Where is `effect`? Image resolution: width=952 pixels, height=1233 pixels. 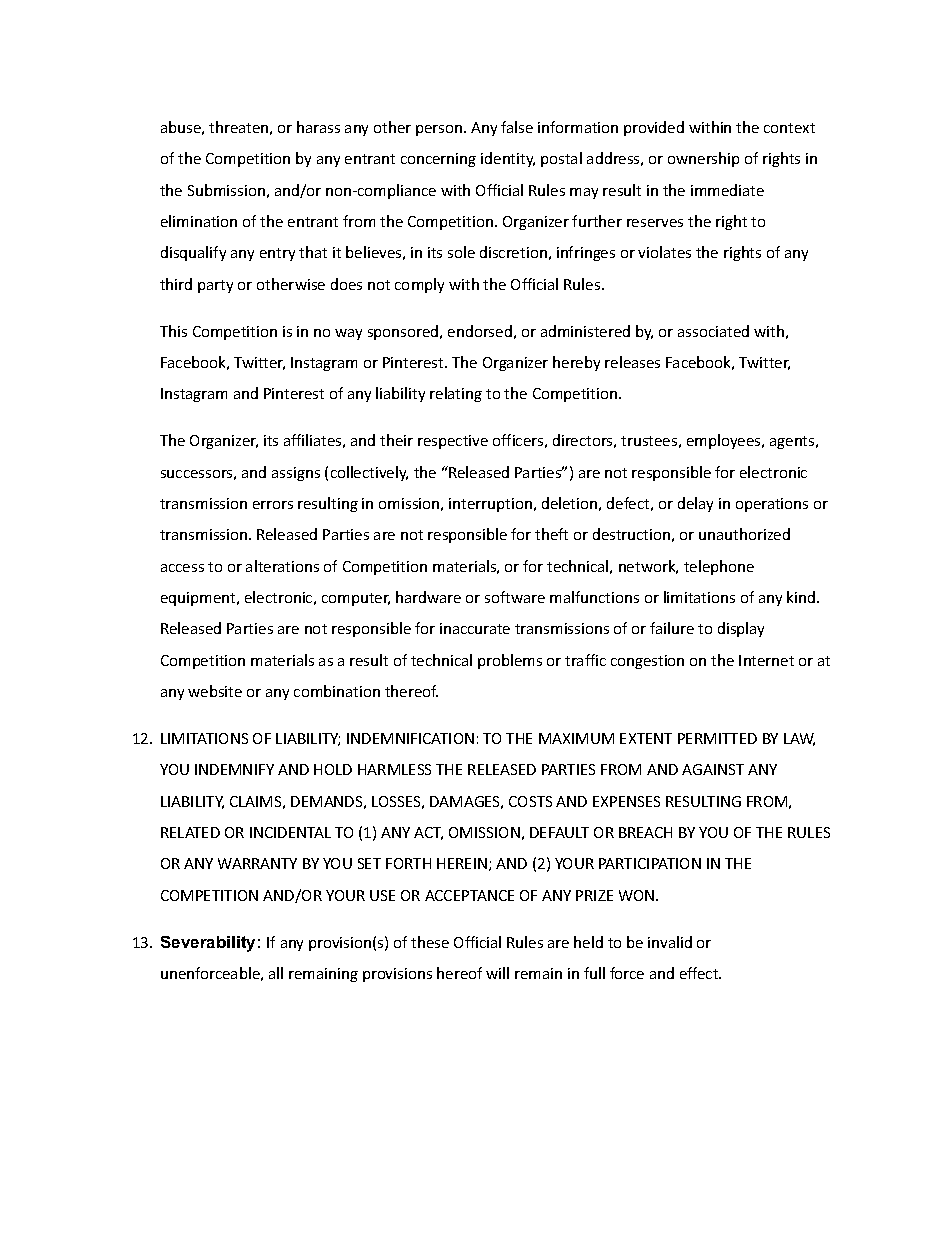 effect is located at coordinates (700, 973).
